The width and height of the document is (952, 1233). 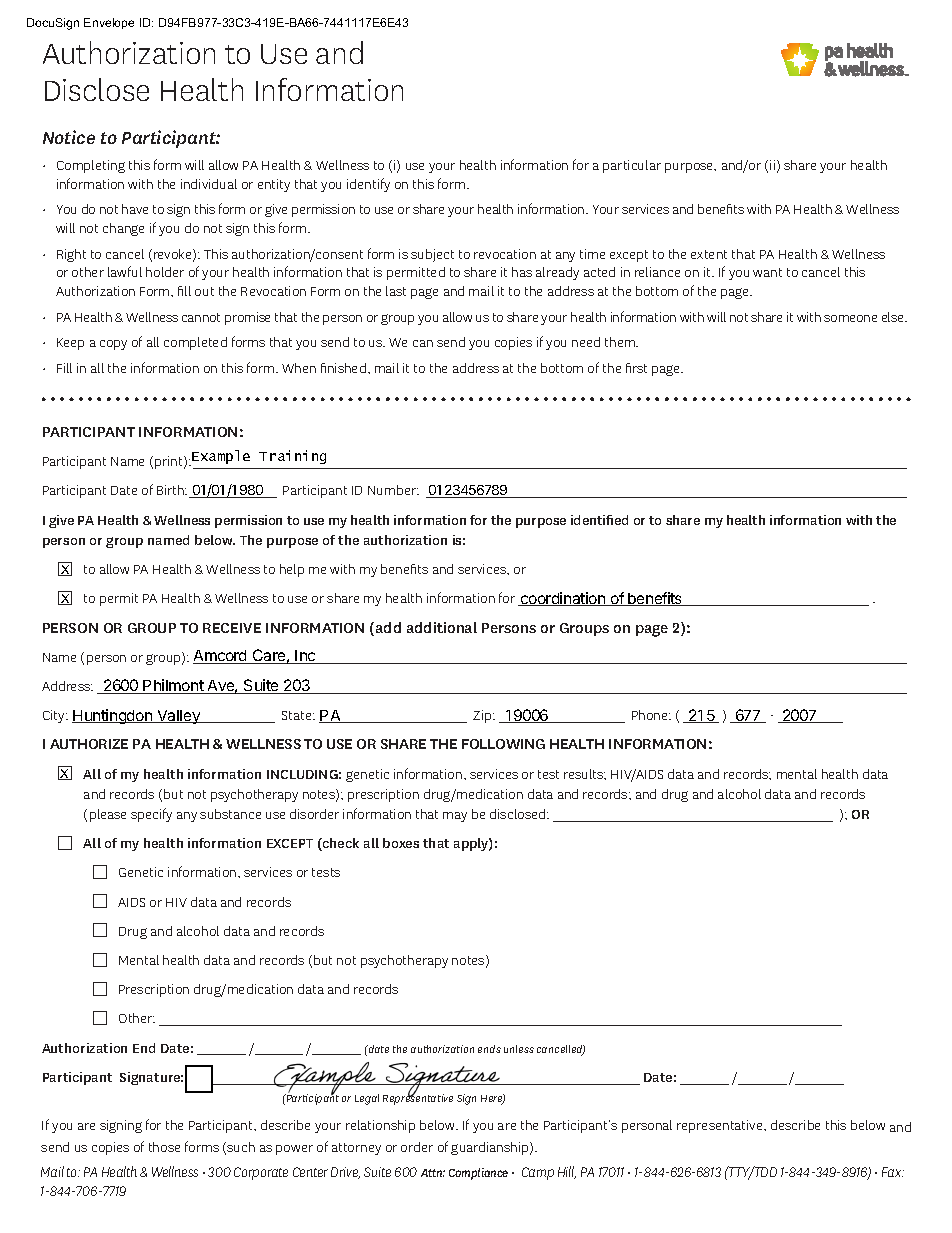 What do you see at coordinates (632, 166) in the document?
I see `particular` at bounding box center [632, 166].
